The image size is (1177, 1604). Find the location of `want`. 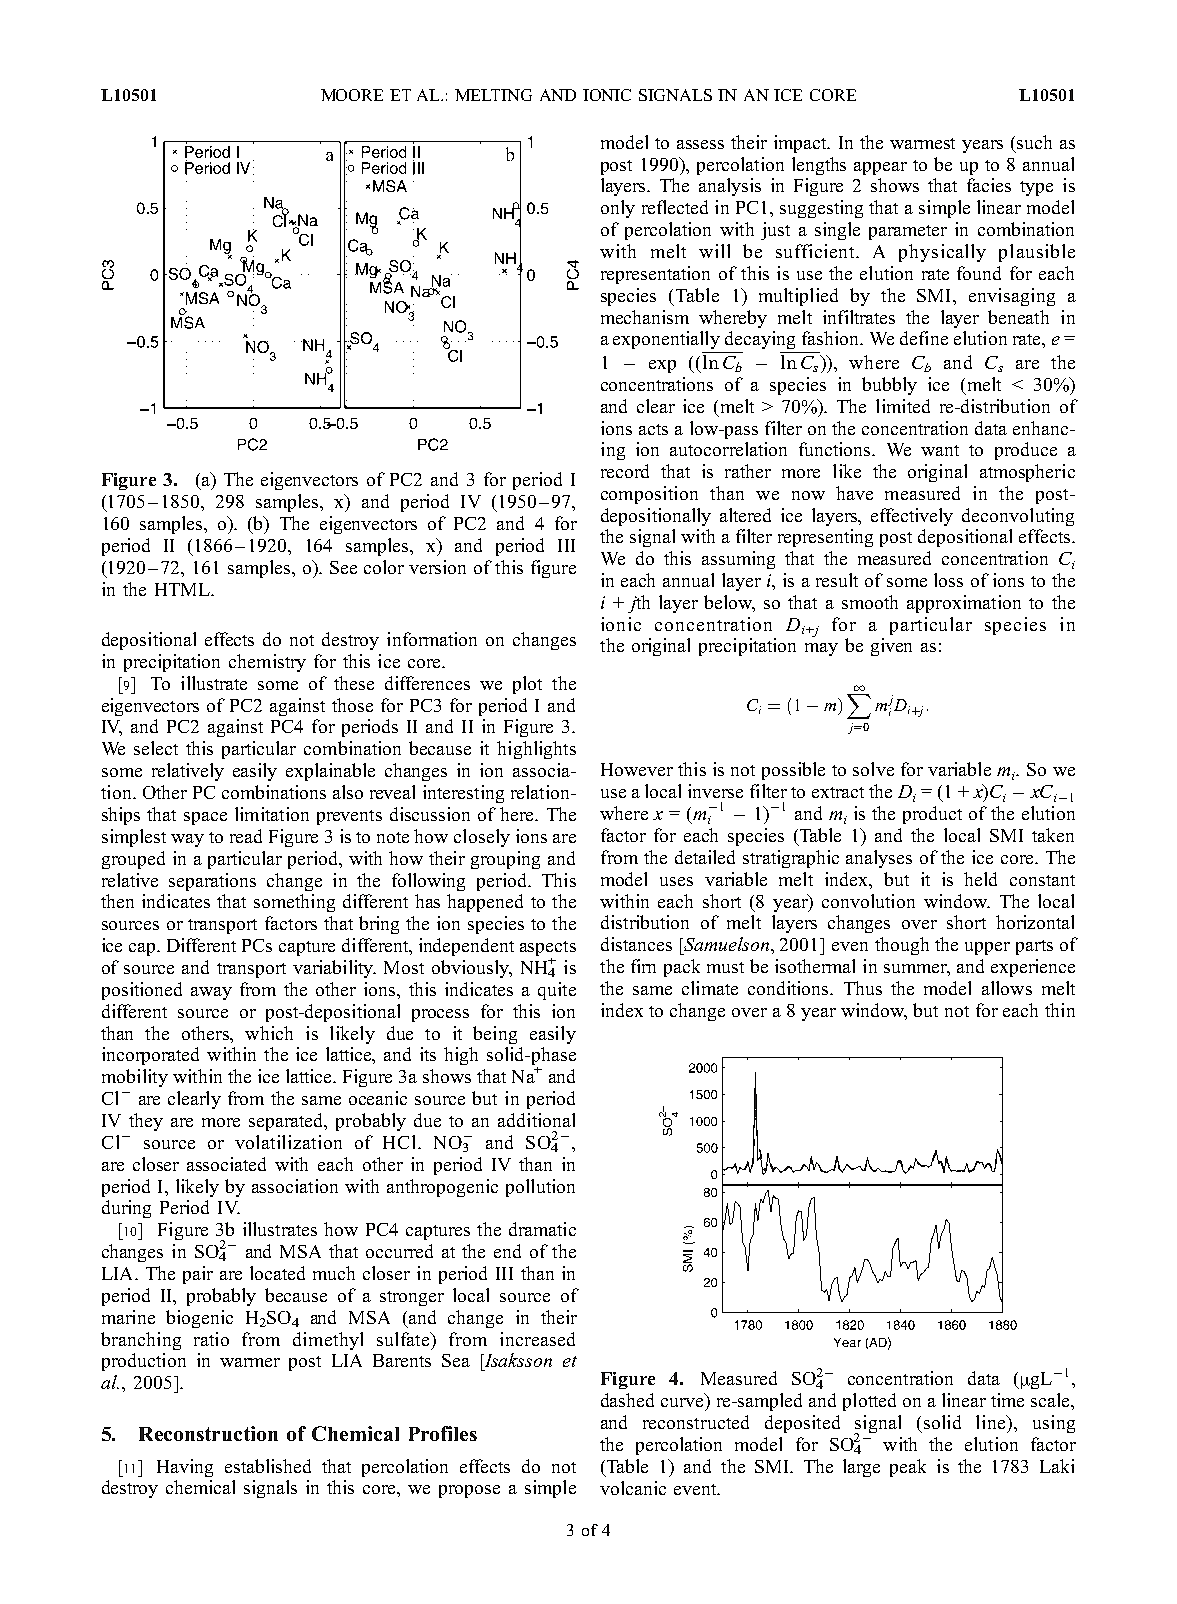

want is located at coordinates (940, 450).
